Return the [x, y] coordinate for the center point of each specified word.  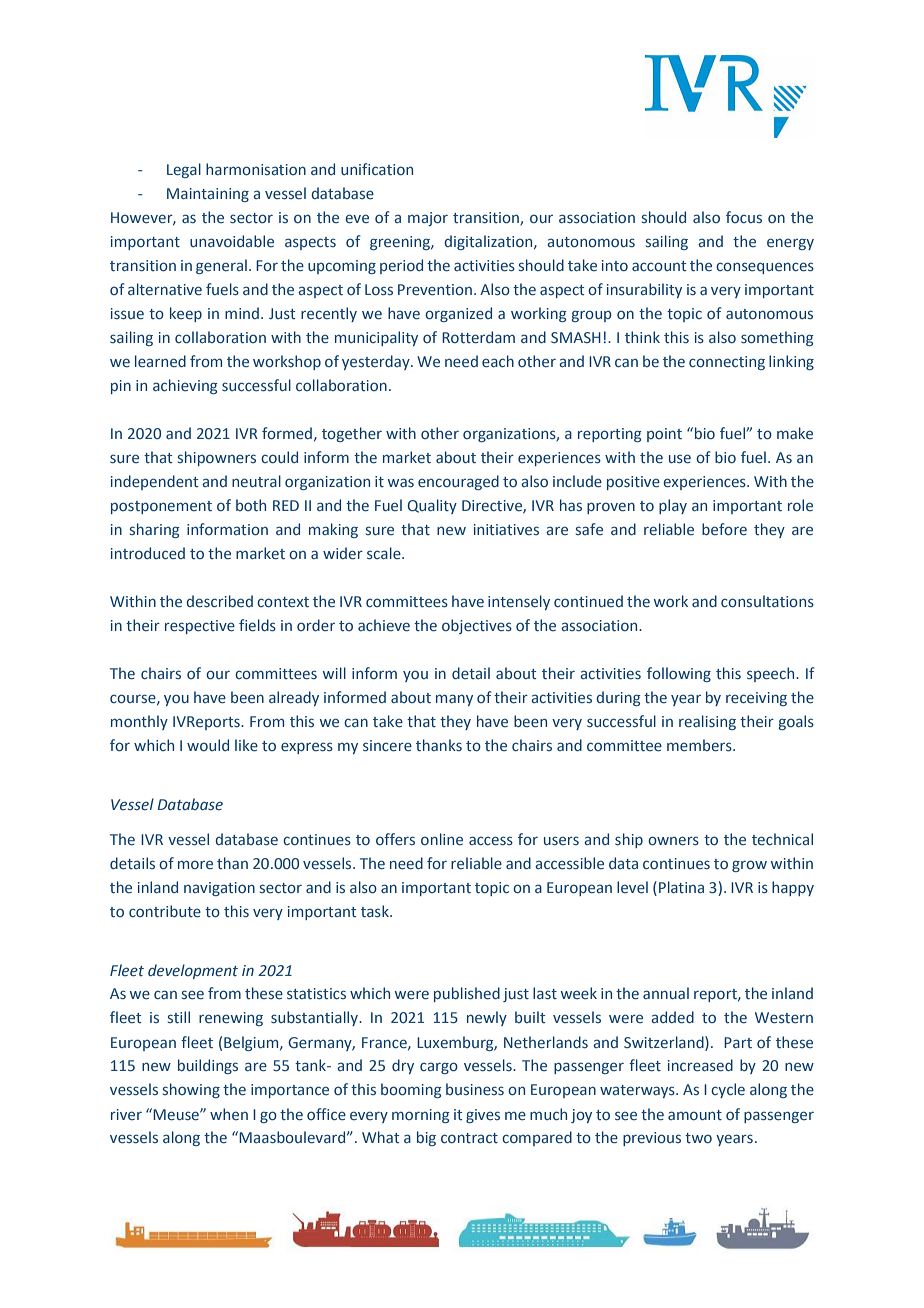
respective [200, 627]
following [679, 674]
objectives [477, 626]
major [428, 219]
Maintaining [208, 195]
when [229, 1114]
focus [744, 217]
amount [695, 1115]
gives [483, 1116]
